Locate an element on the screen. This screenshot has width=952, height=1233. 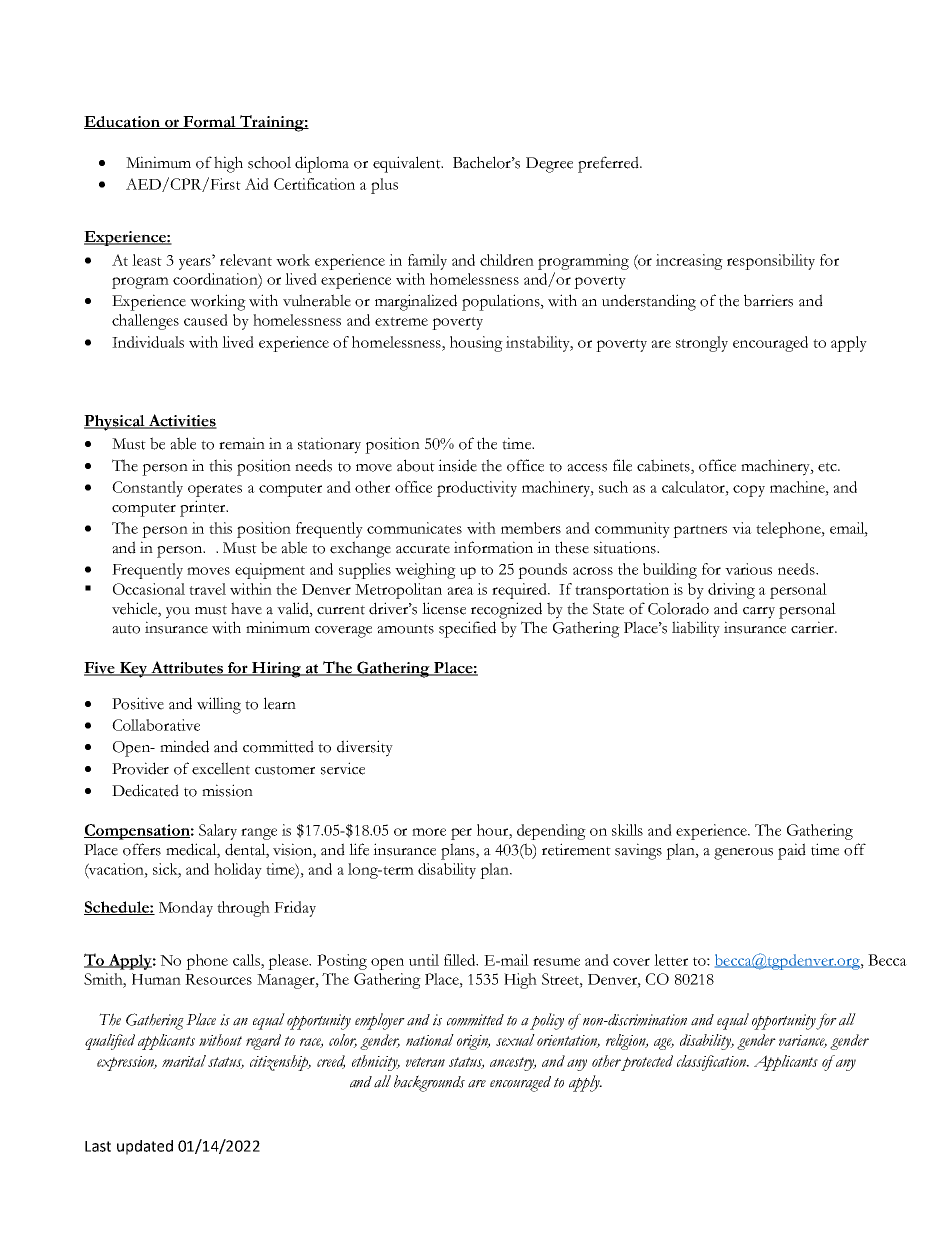
specified is located at coordinates (467, 629).
